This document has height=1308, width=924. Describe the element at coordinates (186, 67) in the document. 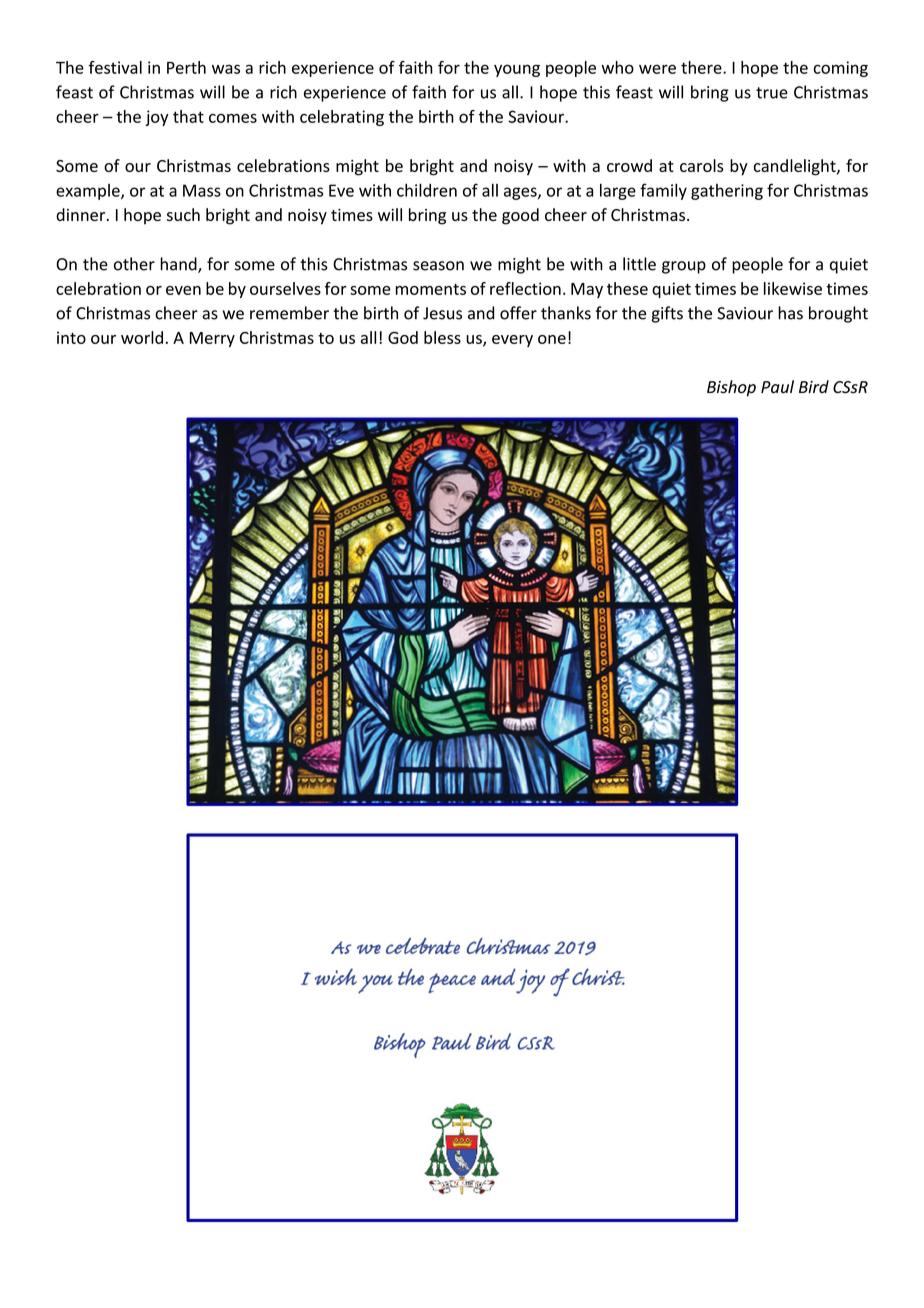

I see `Perth` at that location.
